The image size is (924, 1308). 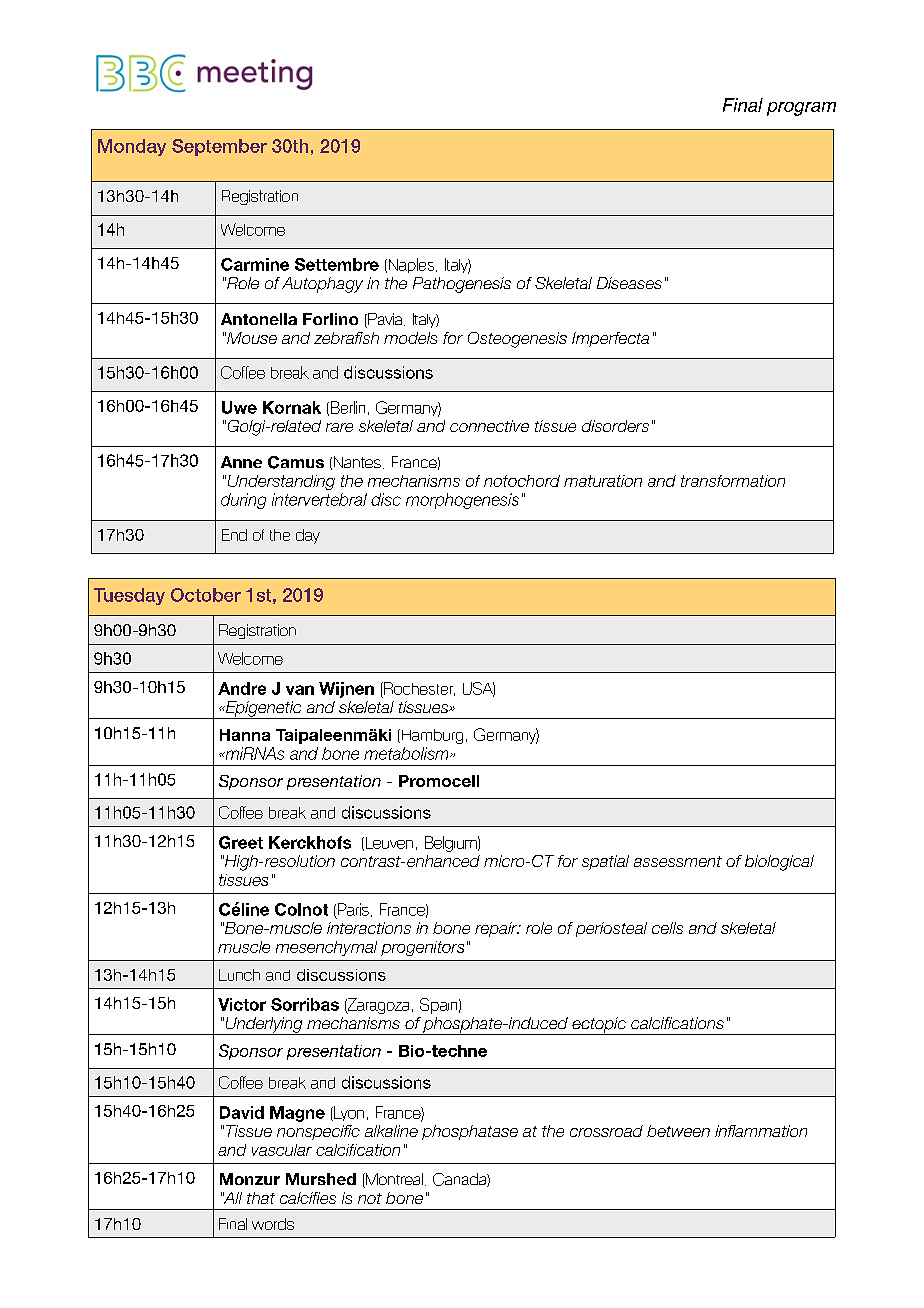 I want to click on phosphatase, so click(x=470, y=1132).
